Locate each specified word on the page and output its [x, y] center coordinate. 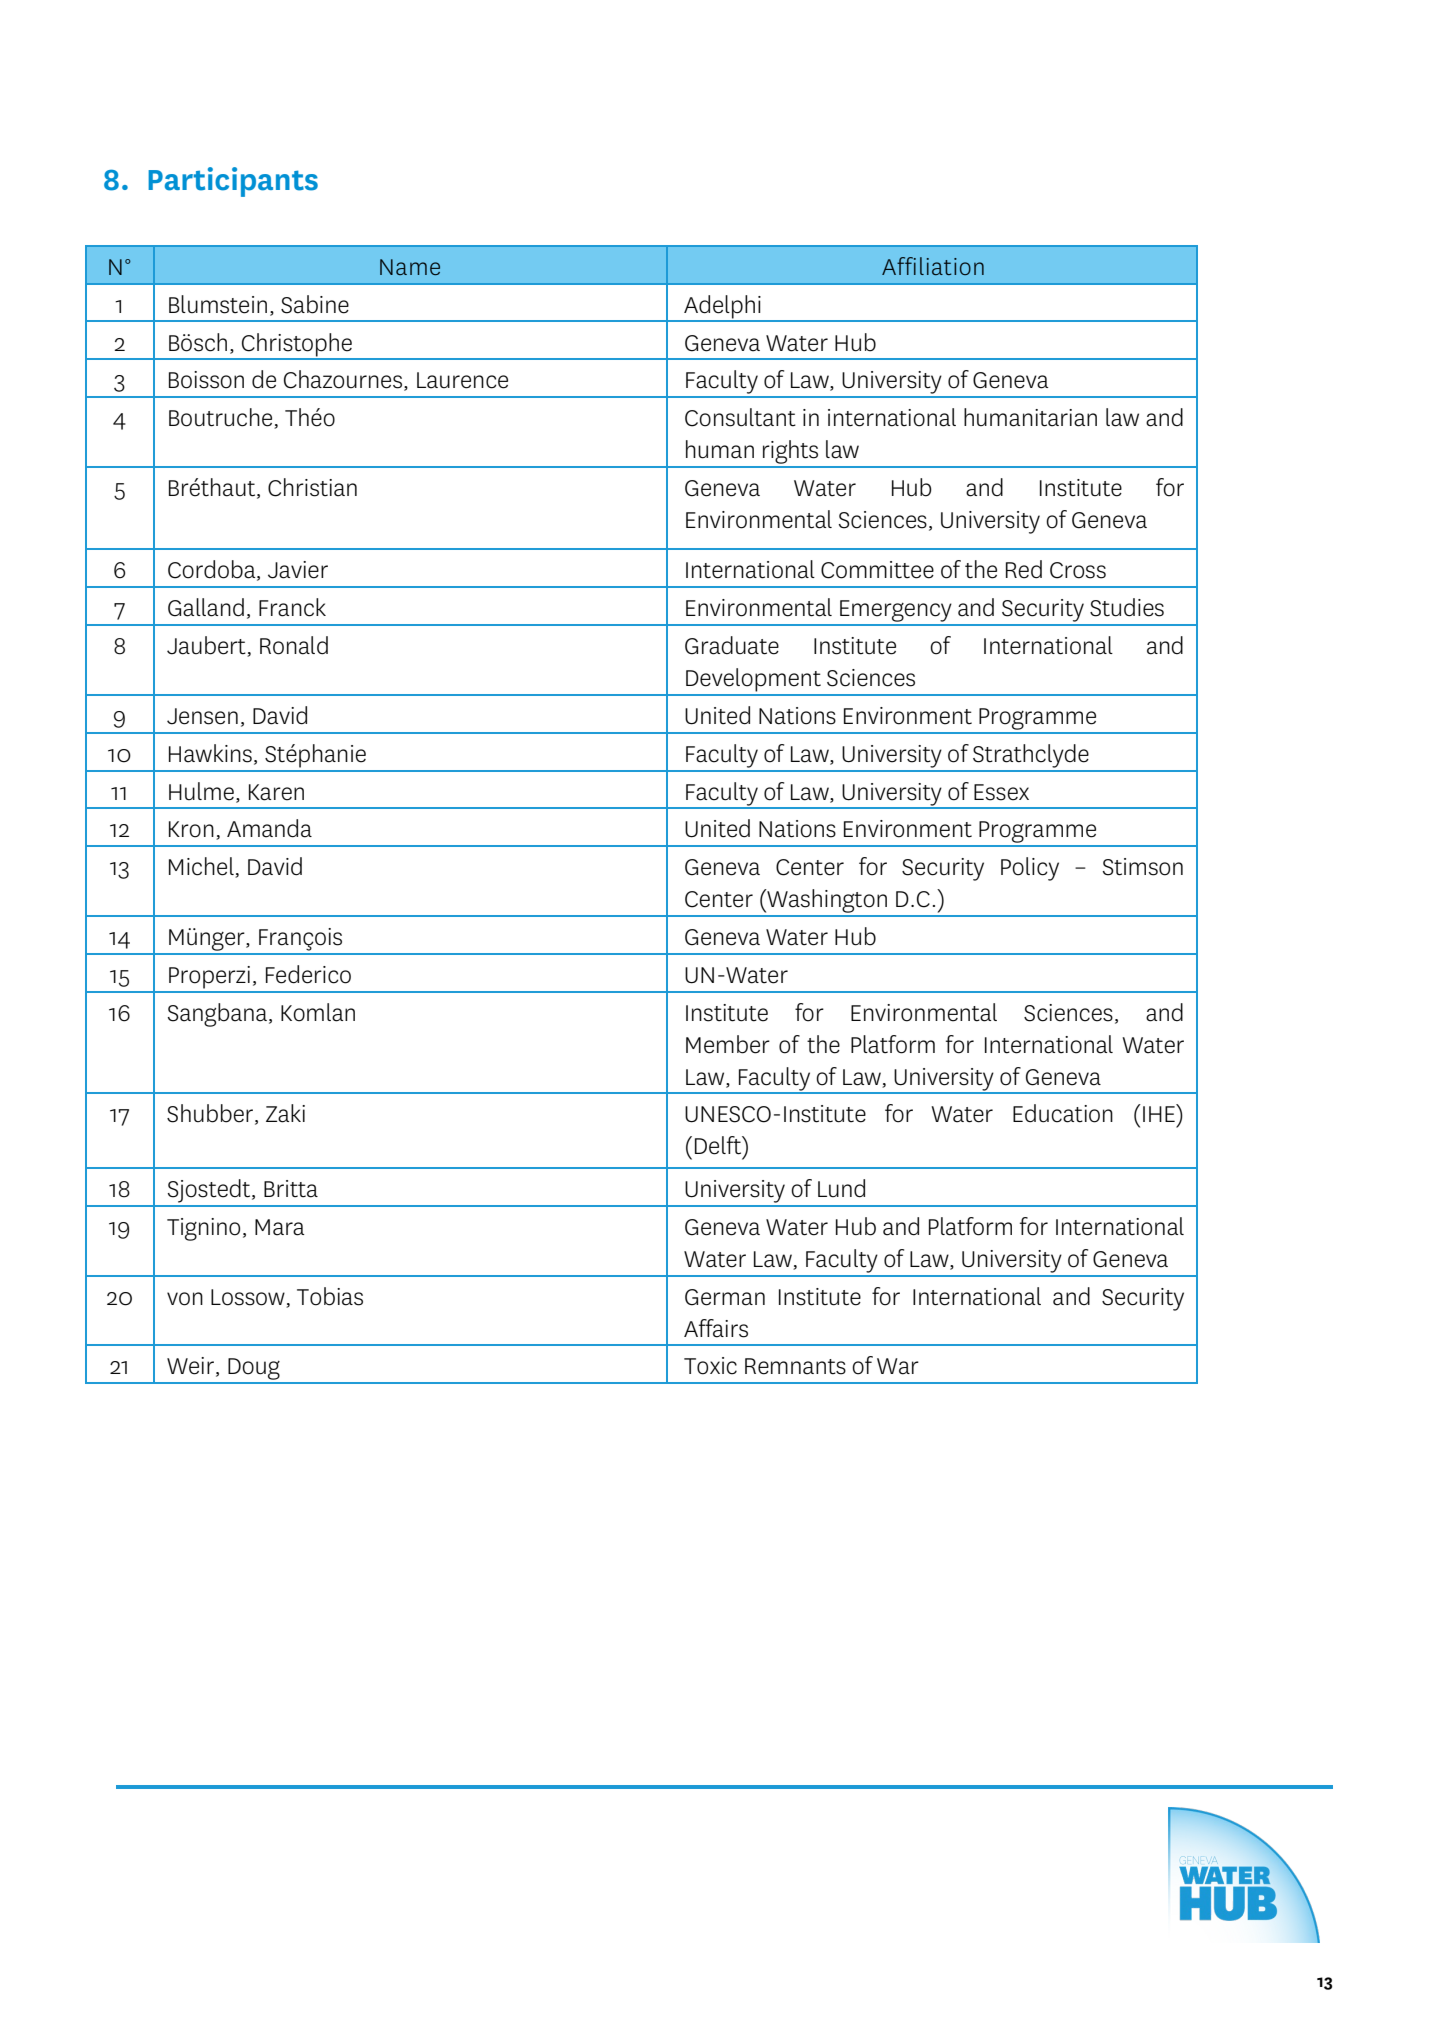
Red [1024, 569]
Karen [276, 792]
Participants [233, 182]
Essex [1001, 792]
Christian [312, 487]
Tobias [330, 1296]
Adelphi [722, 308]
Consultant [740, 417]
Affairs [716, 1328]
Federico [308, 974]
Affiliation [933, 266]
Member [728, 1044]
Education [1063, 1113]
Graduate [732, 645]
